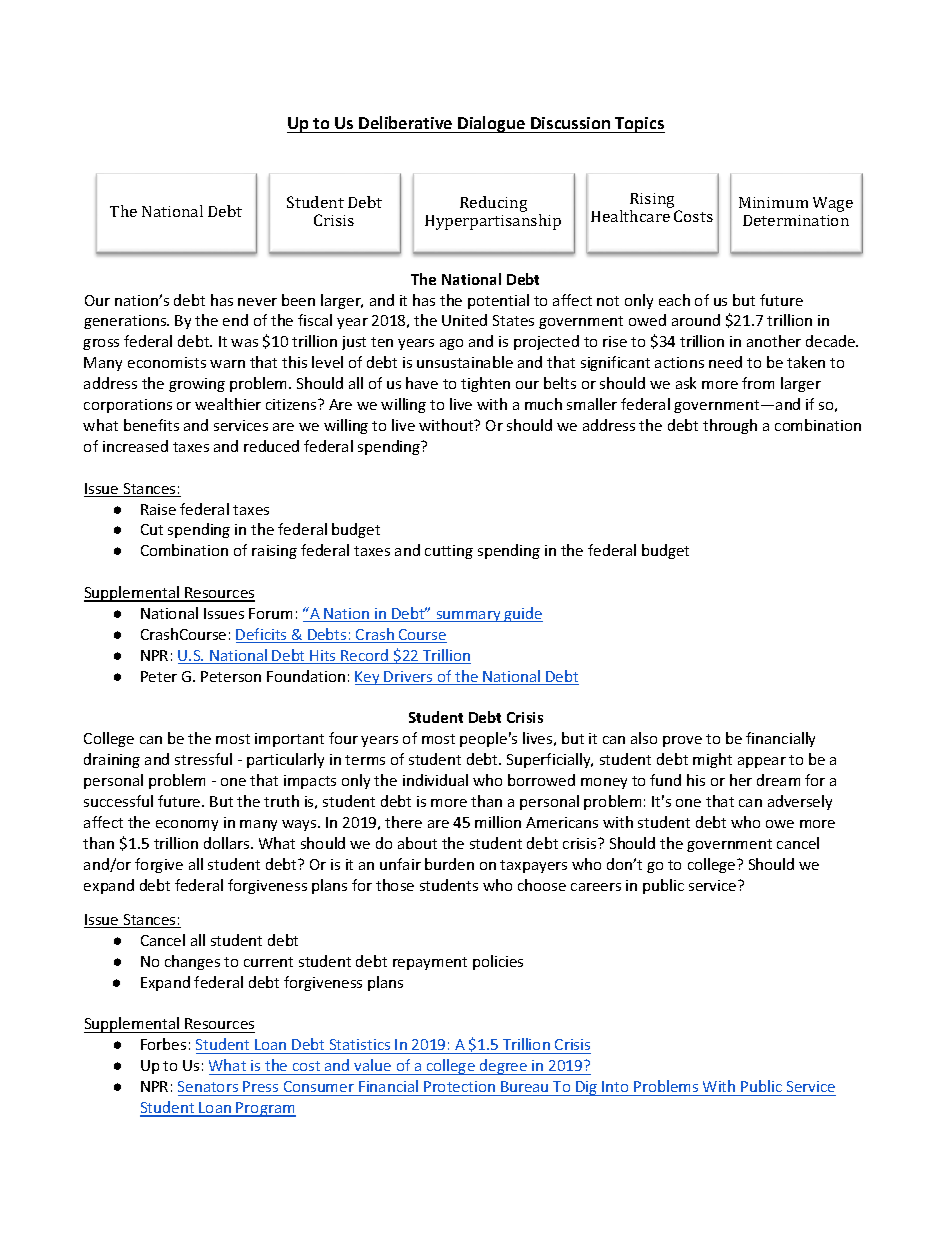 This screenshot has height=1233, width=952. What do you see at coordinates (492, 124) in the screenshot?
I see `Dialogue` at bounding box center [492, 124].
